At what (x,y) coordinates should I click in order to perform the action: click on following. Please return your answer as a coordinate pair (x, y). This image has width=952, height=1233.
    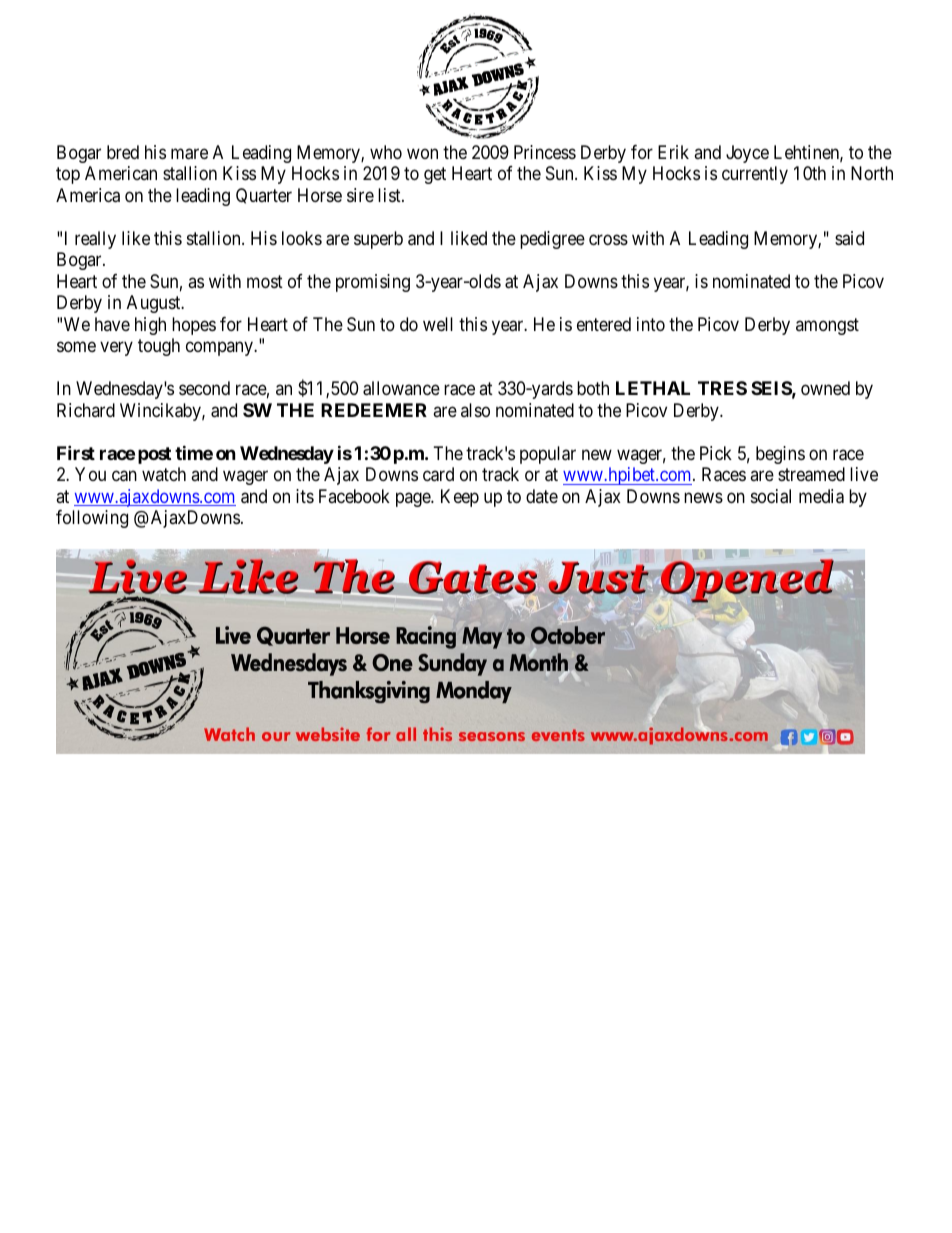
    Looking at the image, I should click on (92, 519).
